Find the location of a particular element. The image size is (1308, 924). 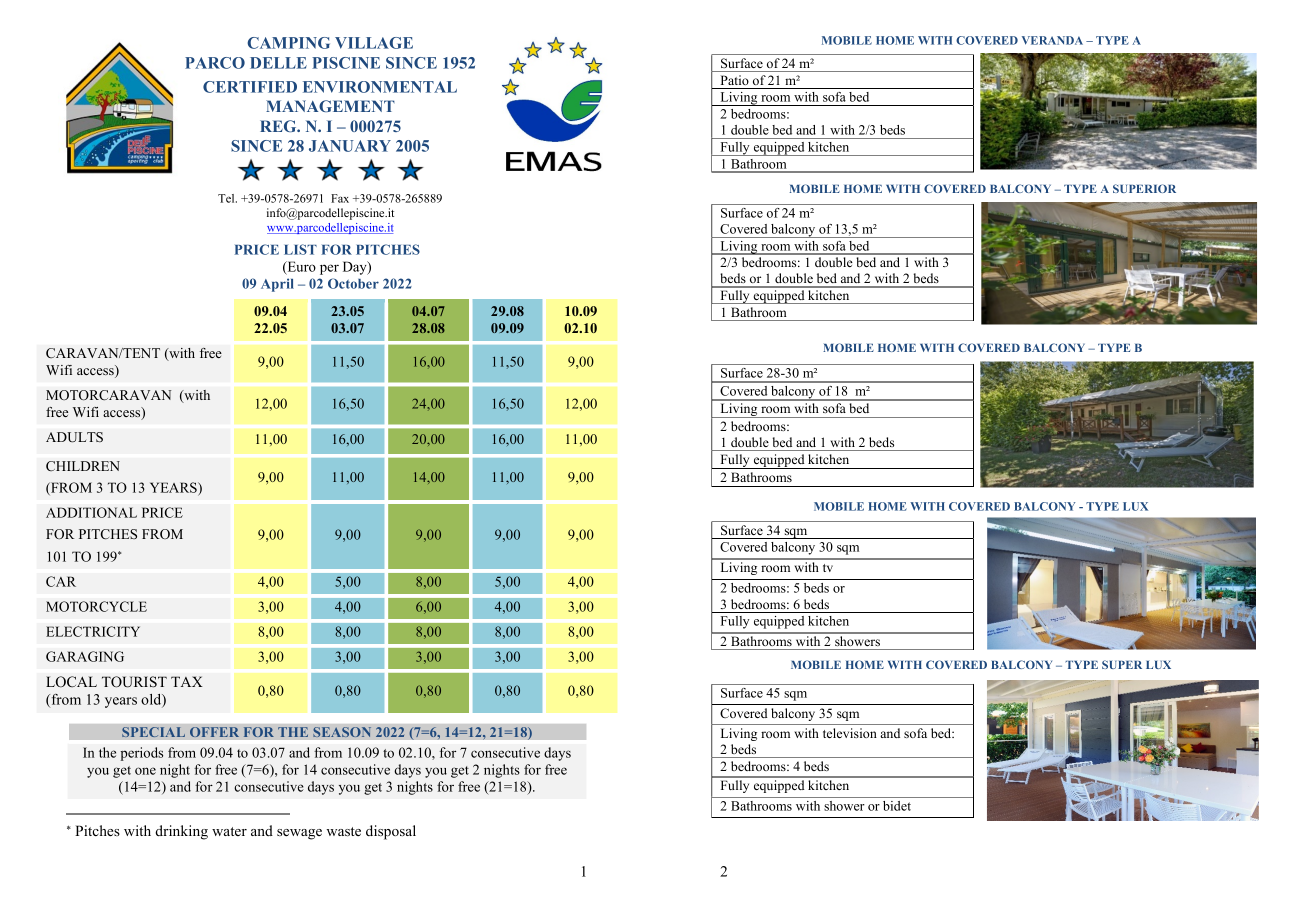

April is located at coordinates (277, 285).
